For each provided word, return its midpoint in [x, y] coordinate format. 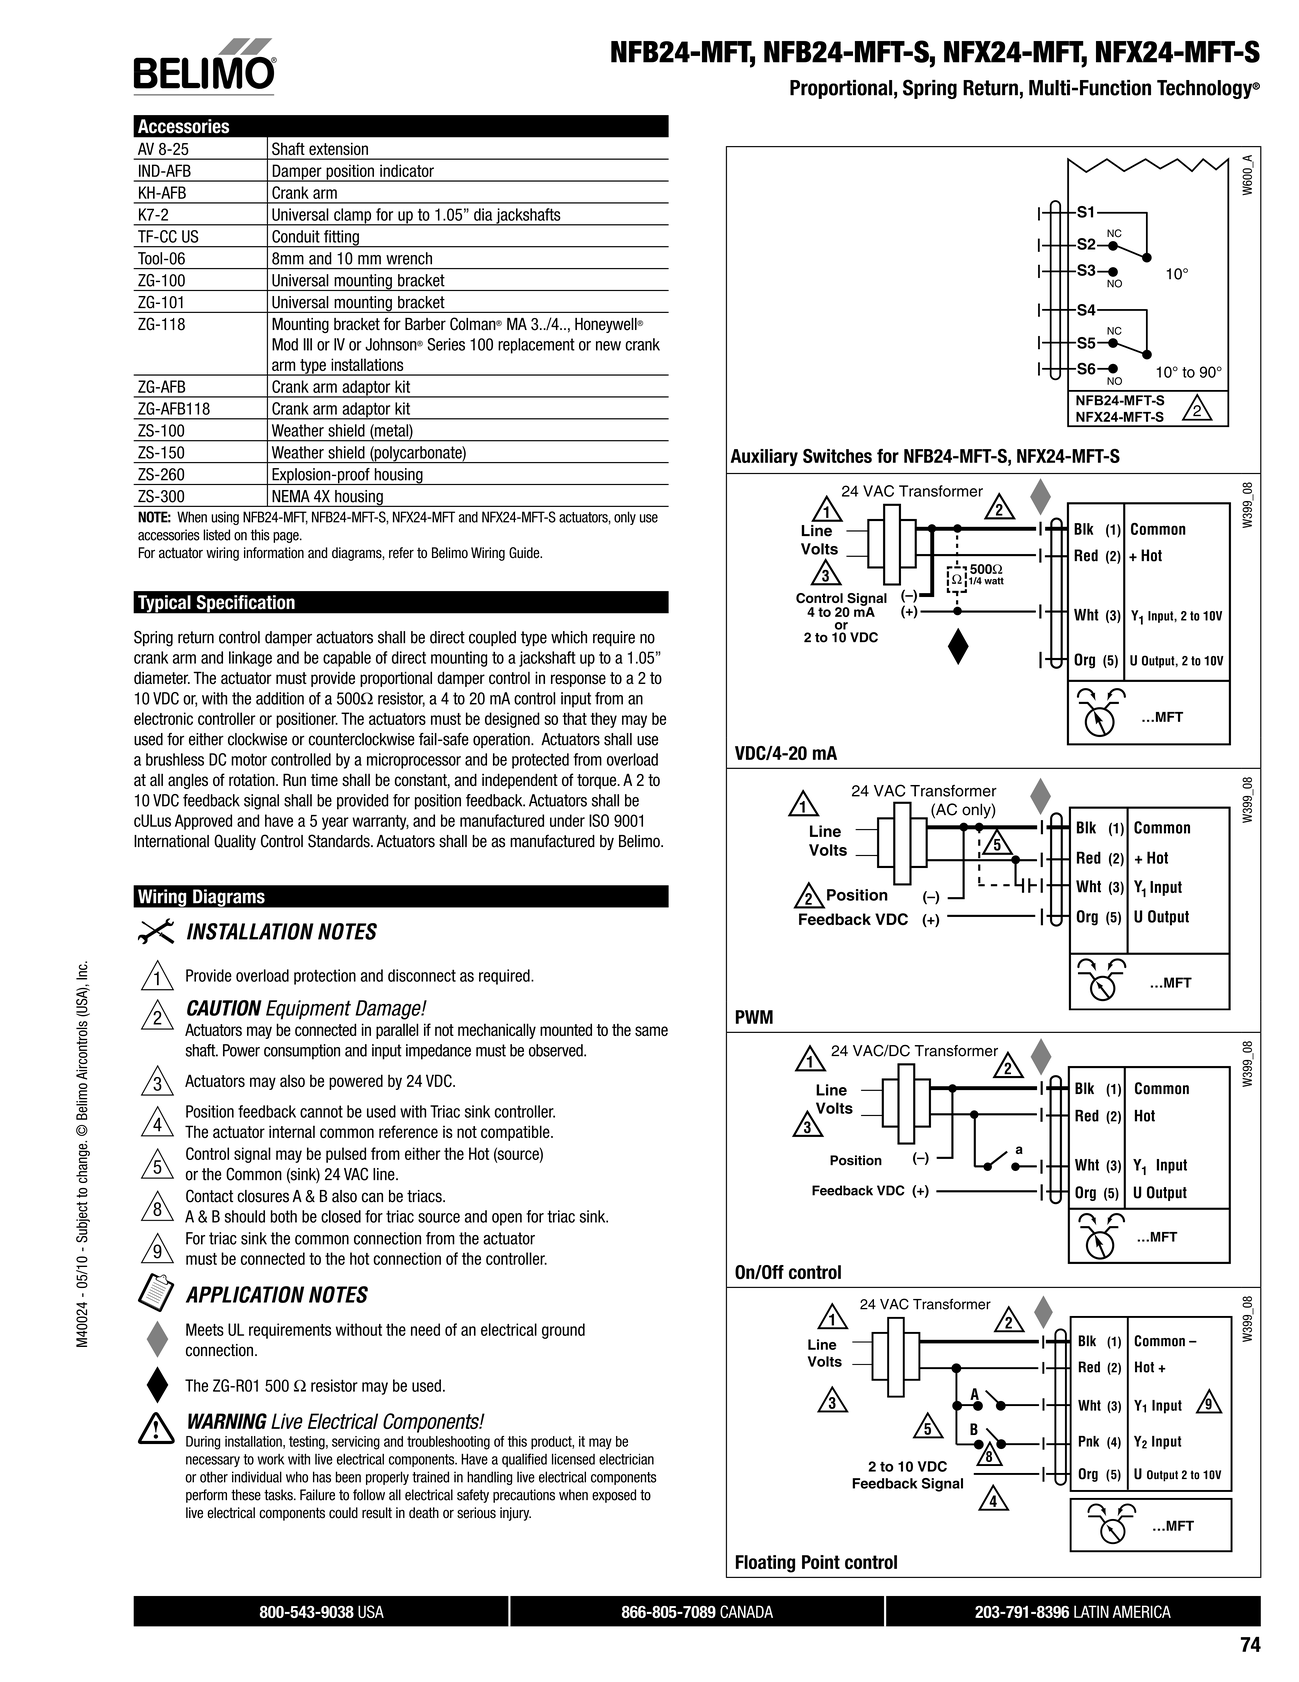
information [274, 553]
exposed [614, 1496]
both [284, 1216]
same [651, 1031]
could [343, 1513]
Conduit [296, 236]
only [625, 518]
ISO [599, 820]
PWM [754, 1017]
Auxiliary [764, 457]
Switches [837, 456]
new [608, 346]
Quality [235, 842]
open [507, 1219]
